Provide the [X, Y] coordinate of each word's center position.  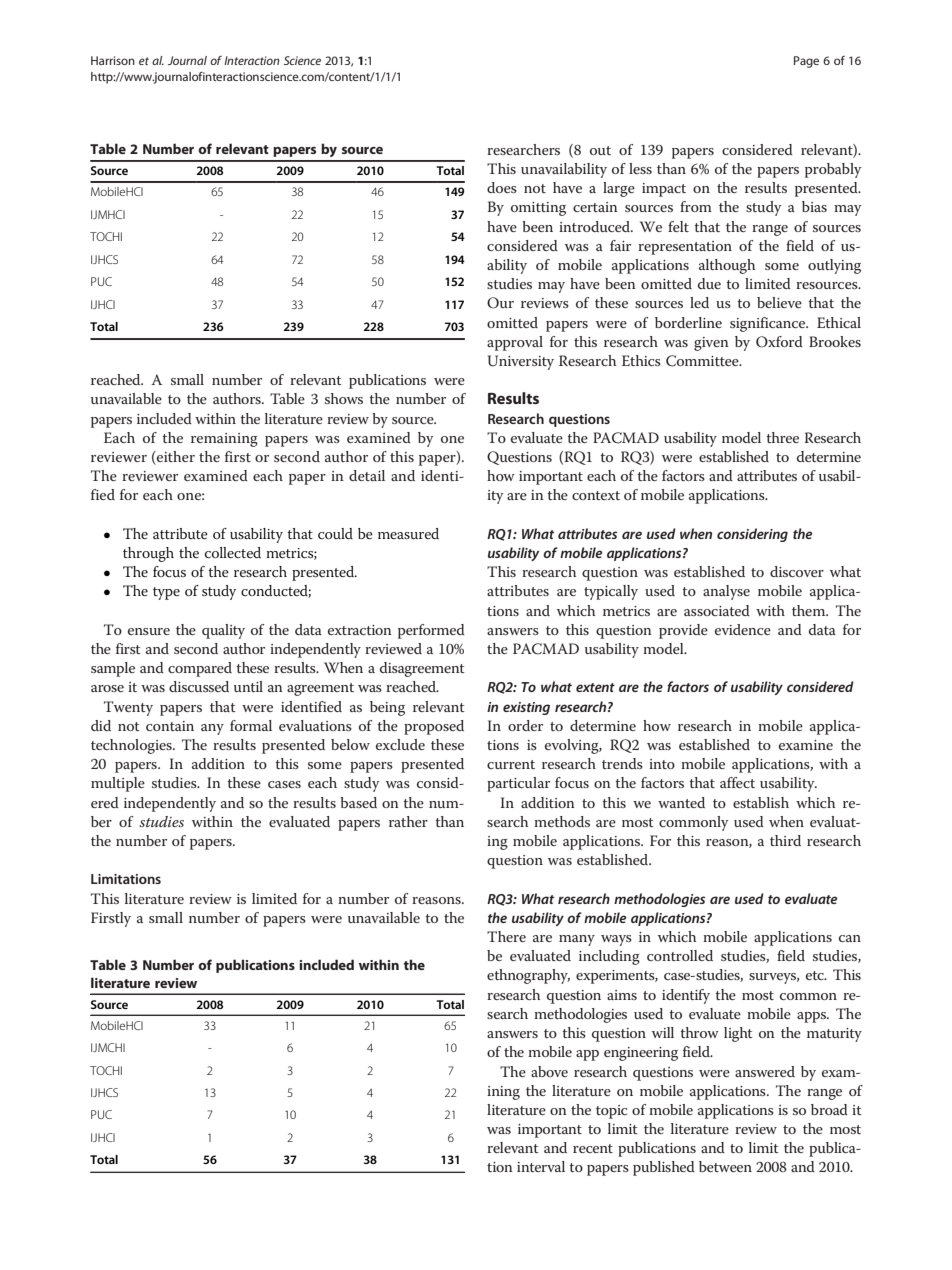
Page [806, 62]
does [502, 187]
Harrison [113, 60]
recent [593, 1148]
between [725, 1166]
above [549, 1071]
